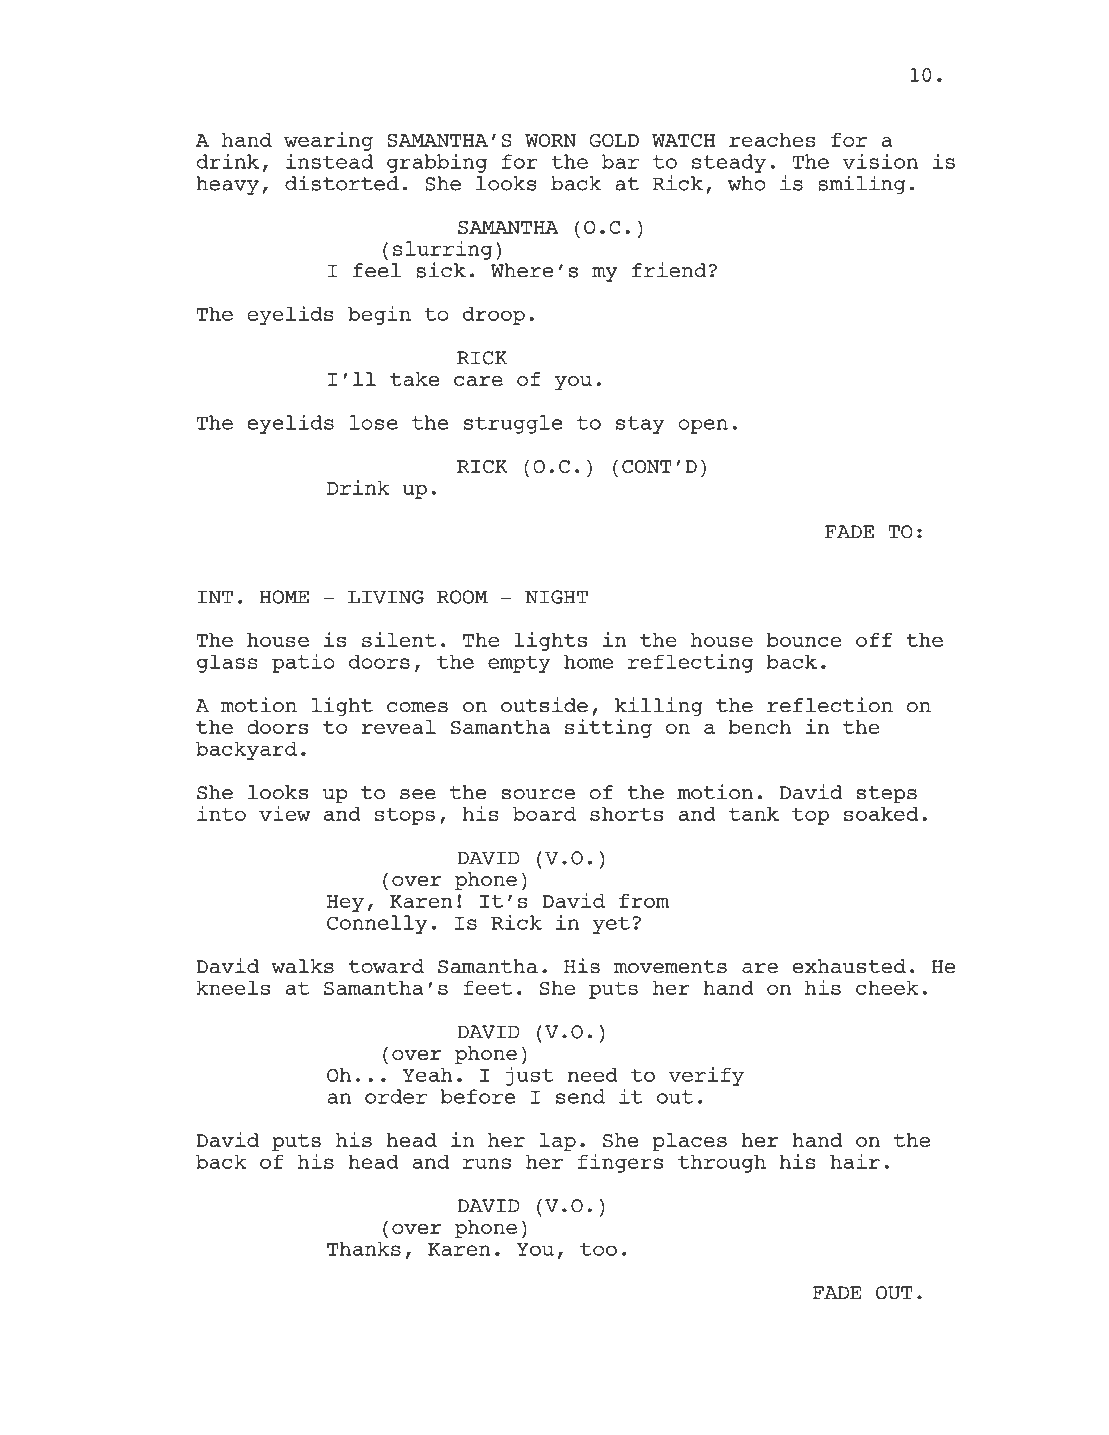 Image resolution: width=1109 pixels, height=1435 pixels. What do you see at coordinates (329, 161) in the screenshot?
I see `instead` at bounding box center [329, 161].
